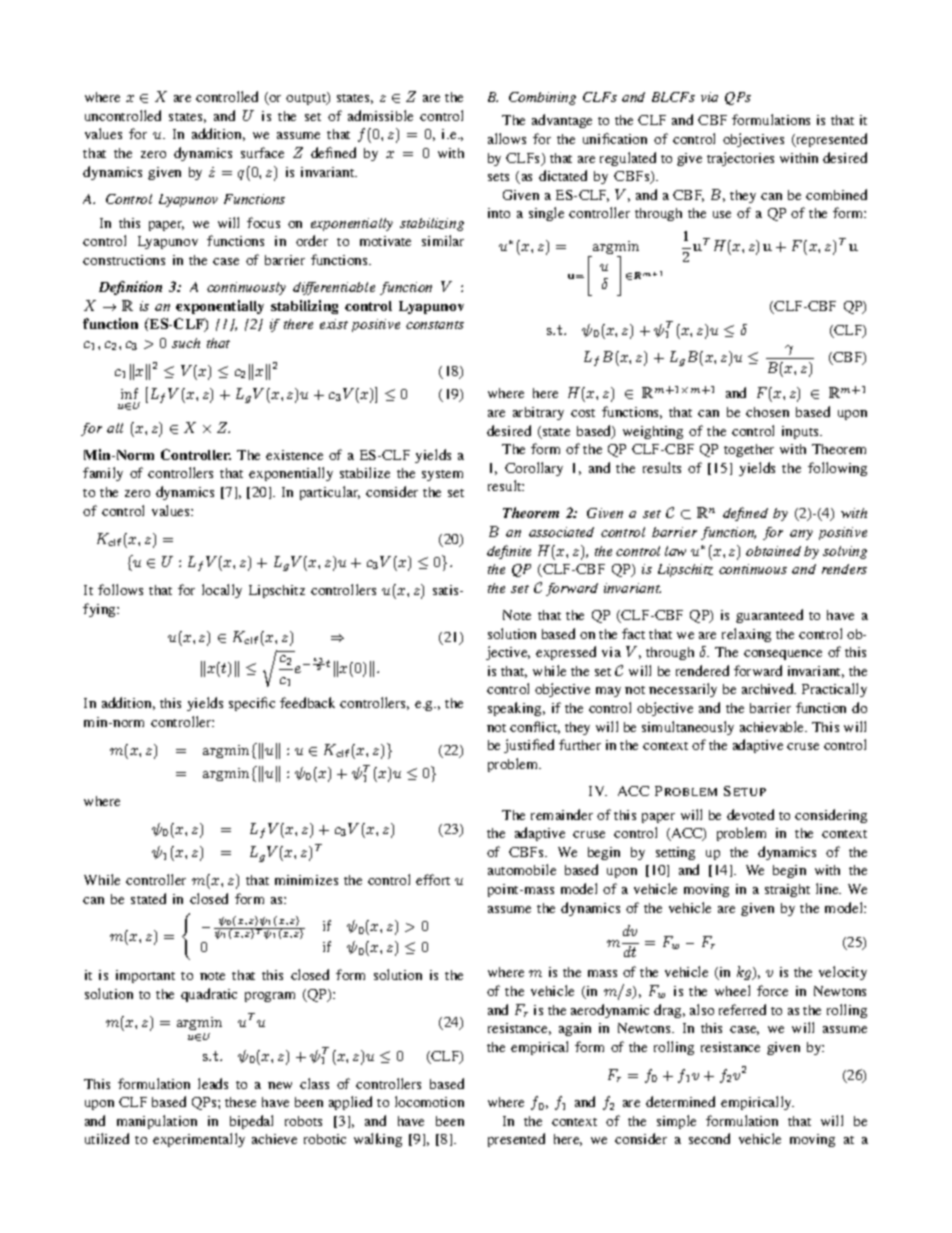  What do you see at coordinates (529, 746) in the page?
I see `justified` at bounding box center [529, 746].
